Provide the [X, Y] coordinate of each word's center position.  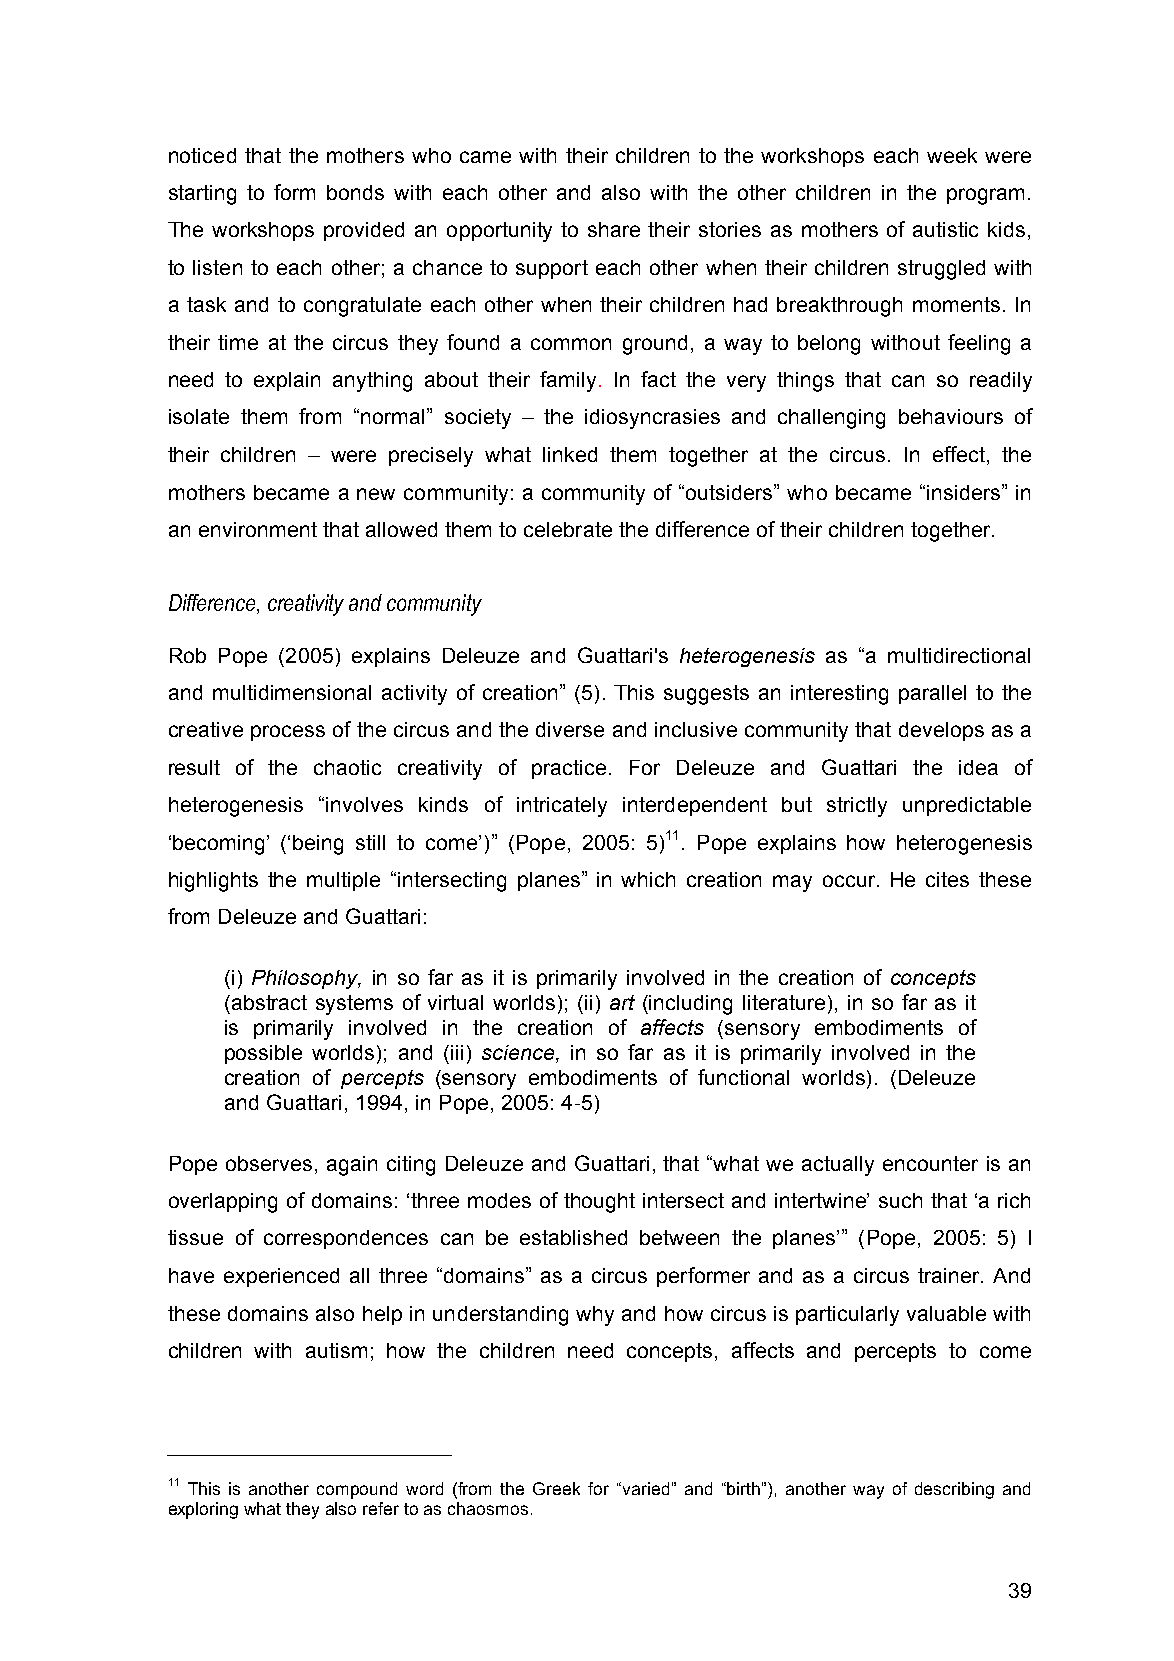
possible [263, 1054]
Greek [556, 1488]
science [519, 1052]
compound [357, 1490]
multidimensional [292, 692]
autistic [945, 229]
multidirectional [959, 655]
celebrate [568, 529]
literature [784, 1002]
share [614, 229]
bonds [355, 192]
